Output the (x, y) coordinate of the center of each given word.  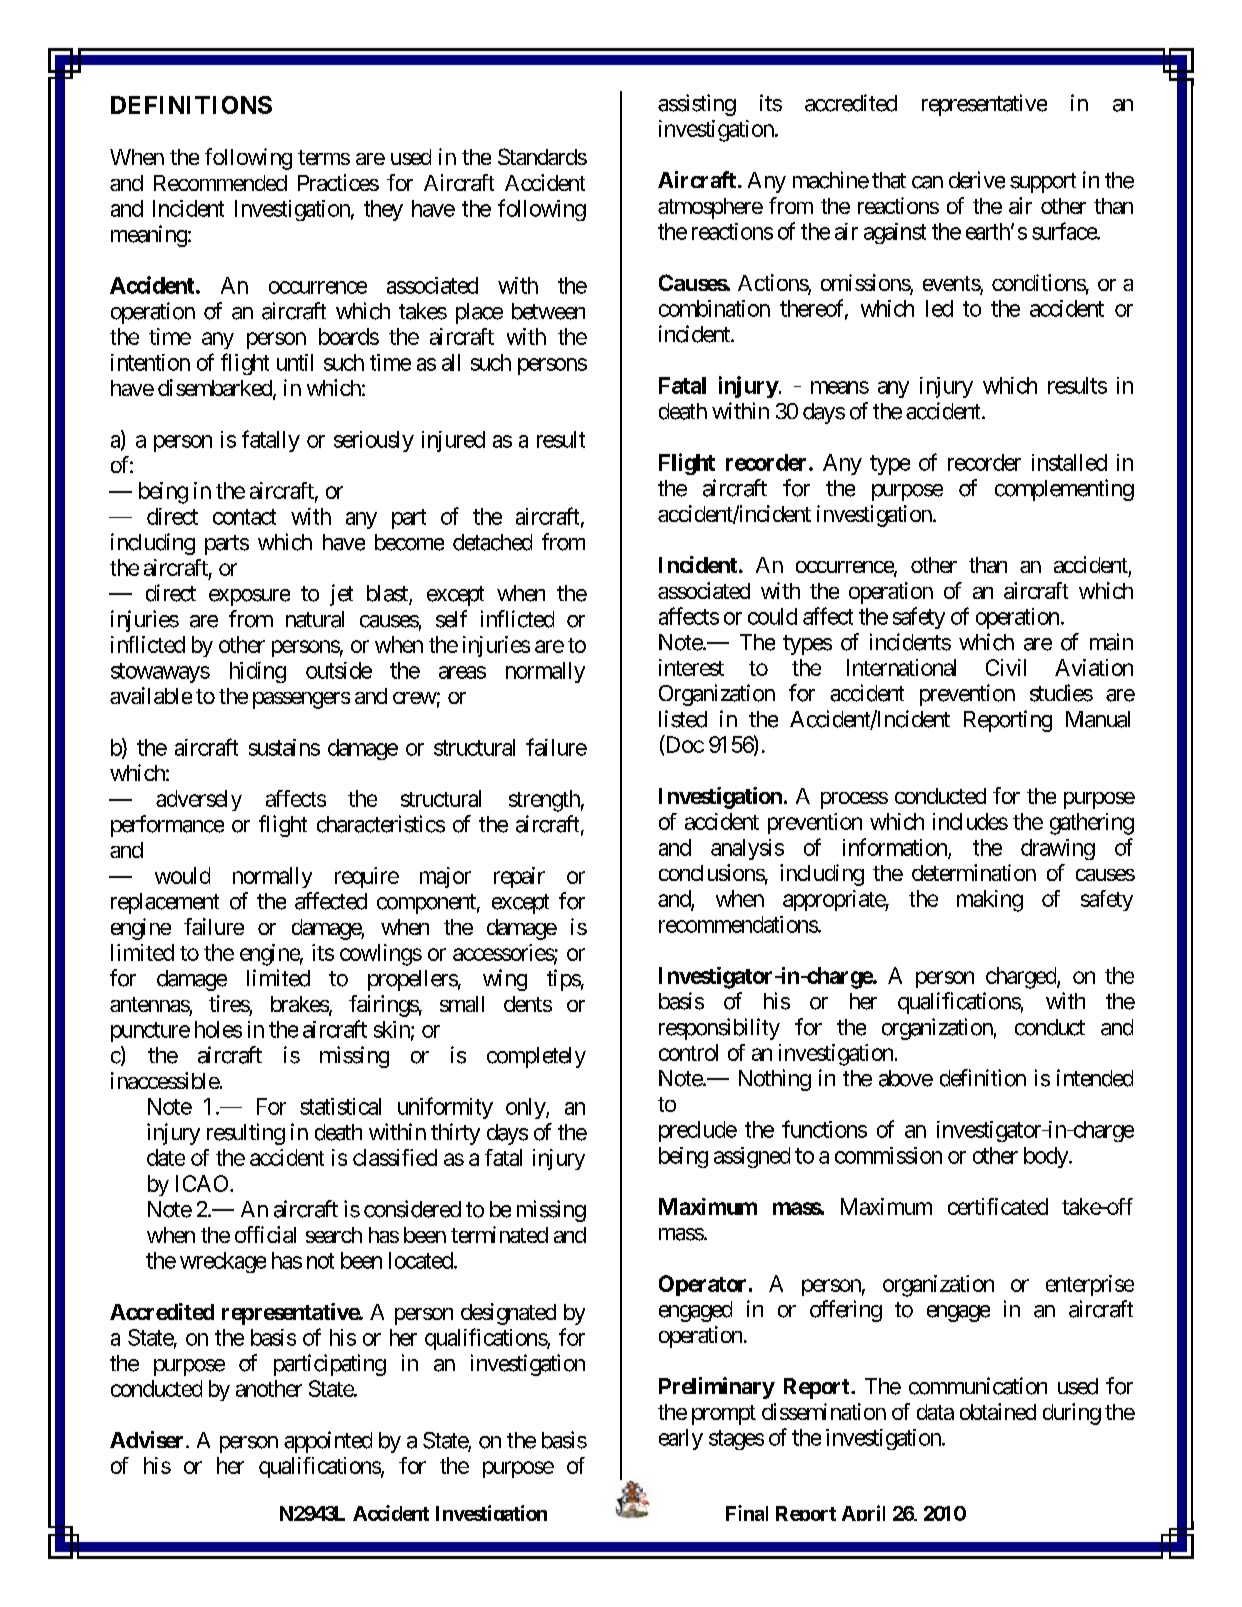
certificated (998, 1206)
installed (1069, 462)
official (265, 1234)
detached (492, 542)
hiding (258, 672)
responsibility (719, 1029)
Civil (1006, 667)
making (990, 901)
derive (977, 180)
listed (683, 719)
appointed (328, 1442)
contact (244, 517)
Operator (702, 1285)
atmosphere (710, 208)
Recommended (220, 183)
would (182, 875)
